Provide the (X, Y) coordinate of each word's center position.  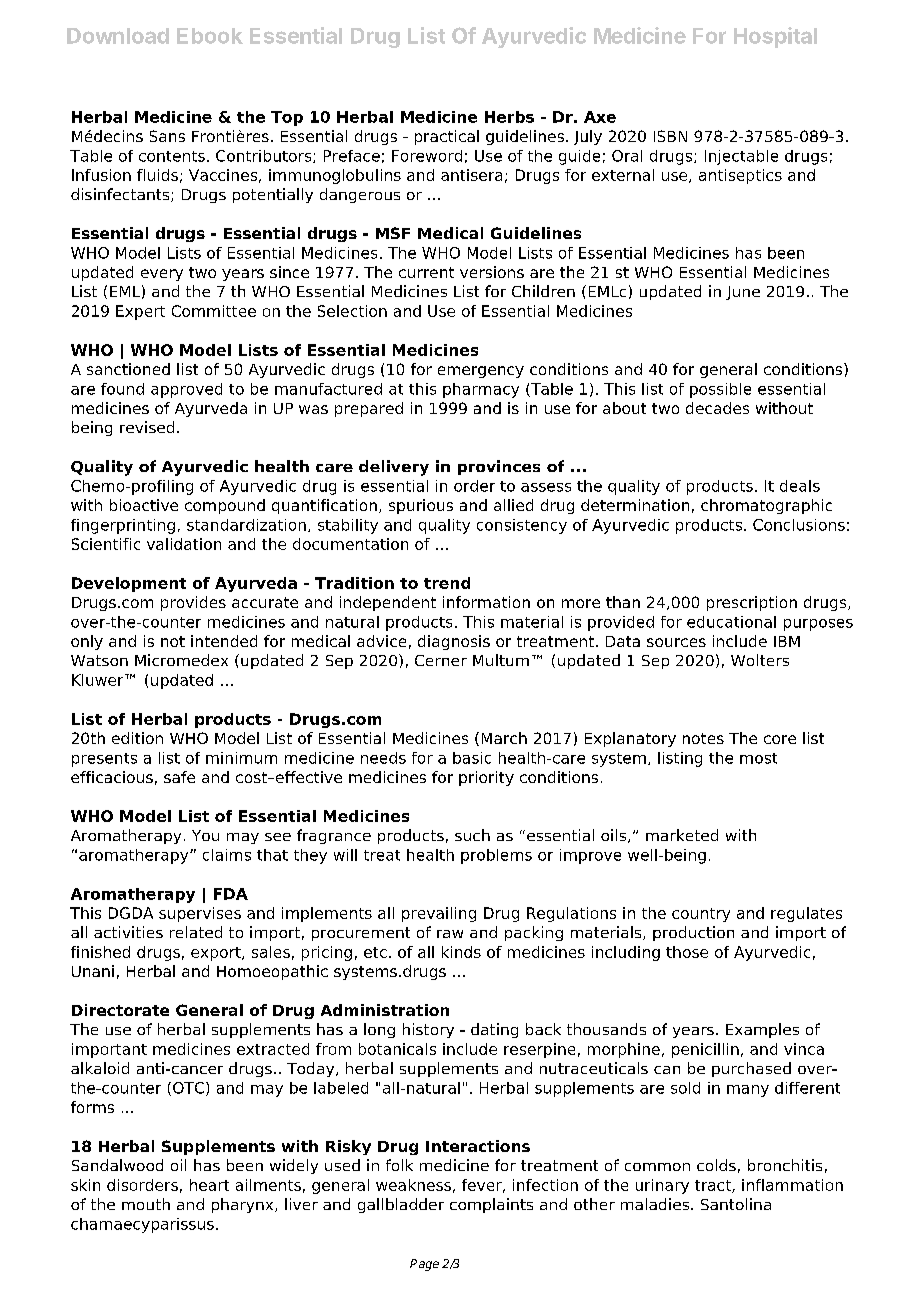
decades (717, 408)
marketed (682, 835)
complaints (491, 1205)
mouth (146, 1204)
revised (147, 427)
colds (716, 1165)
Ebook (210, 36)
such (472, 835)
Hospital (775, 37)
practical (447, 137)
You (205, 835)
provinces (499, 467)
